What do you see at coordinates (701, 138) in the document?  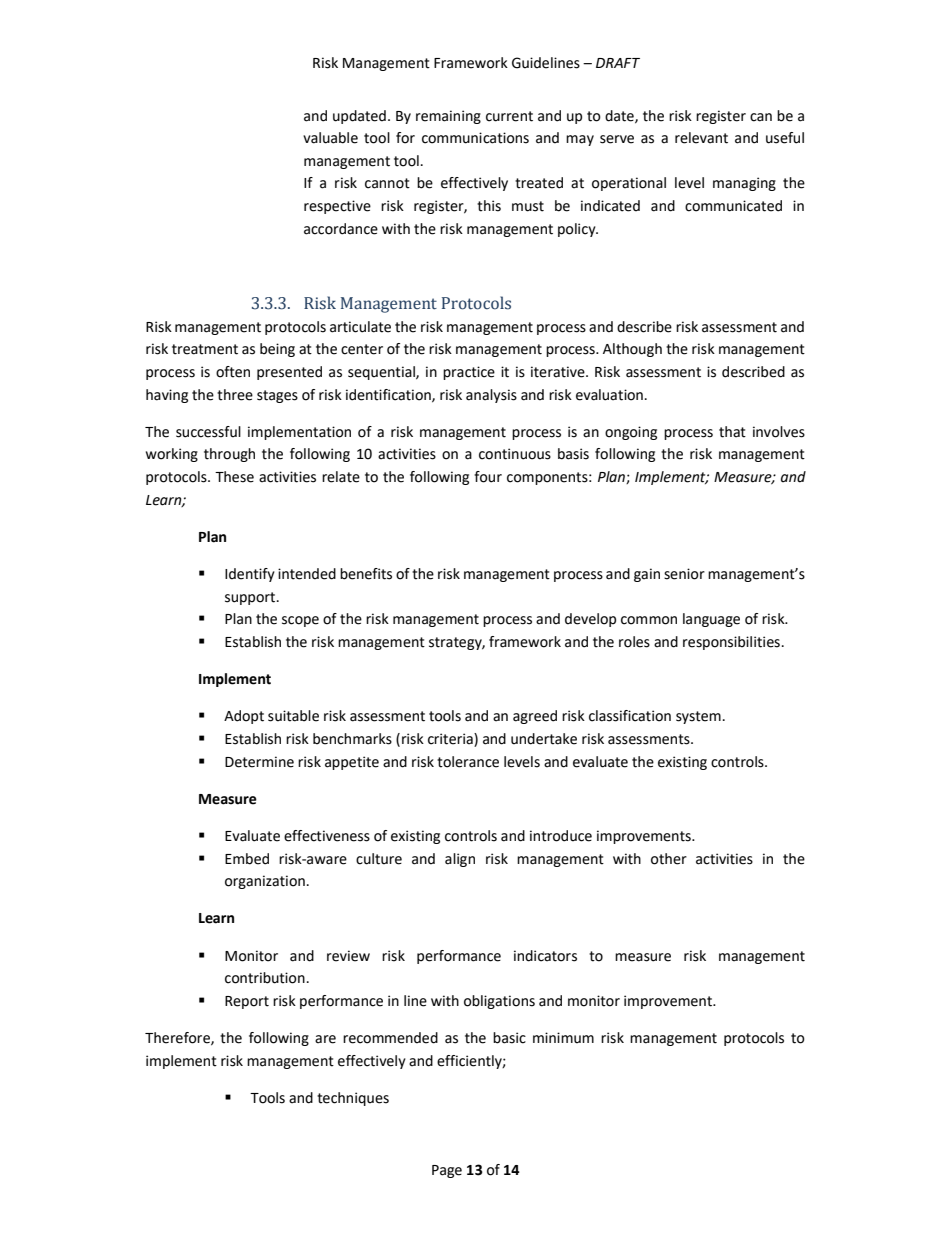 I see `relevant` at bounding box center [701, 138].
